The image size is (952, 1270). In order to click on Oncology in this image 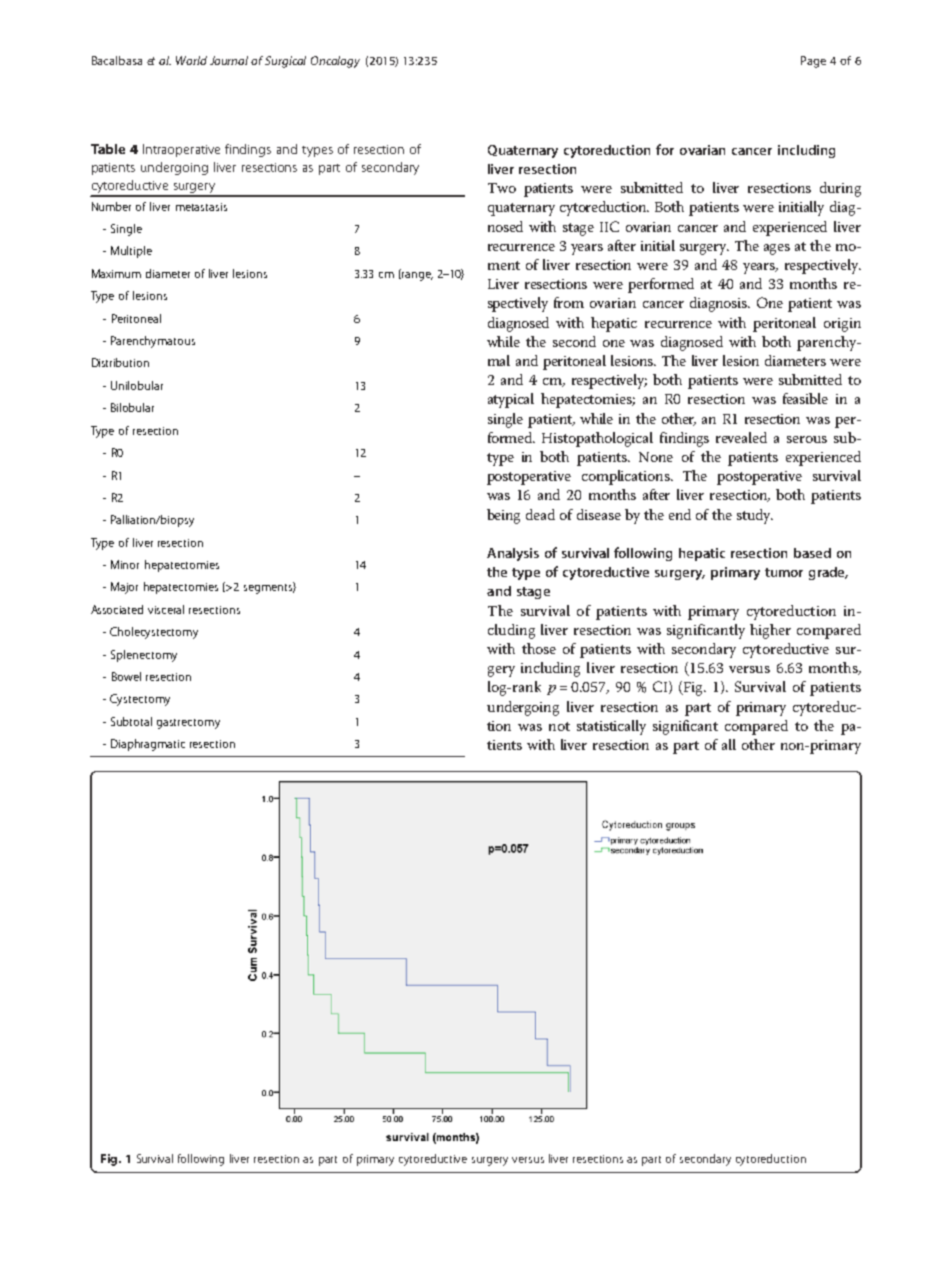, I will do `click(335, 62)`.
